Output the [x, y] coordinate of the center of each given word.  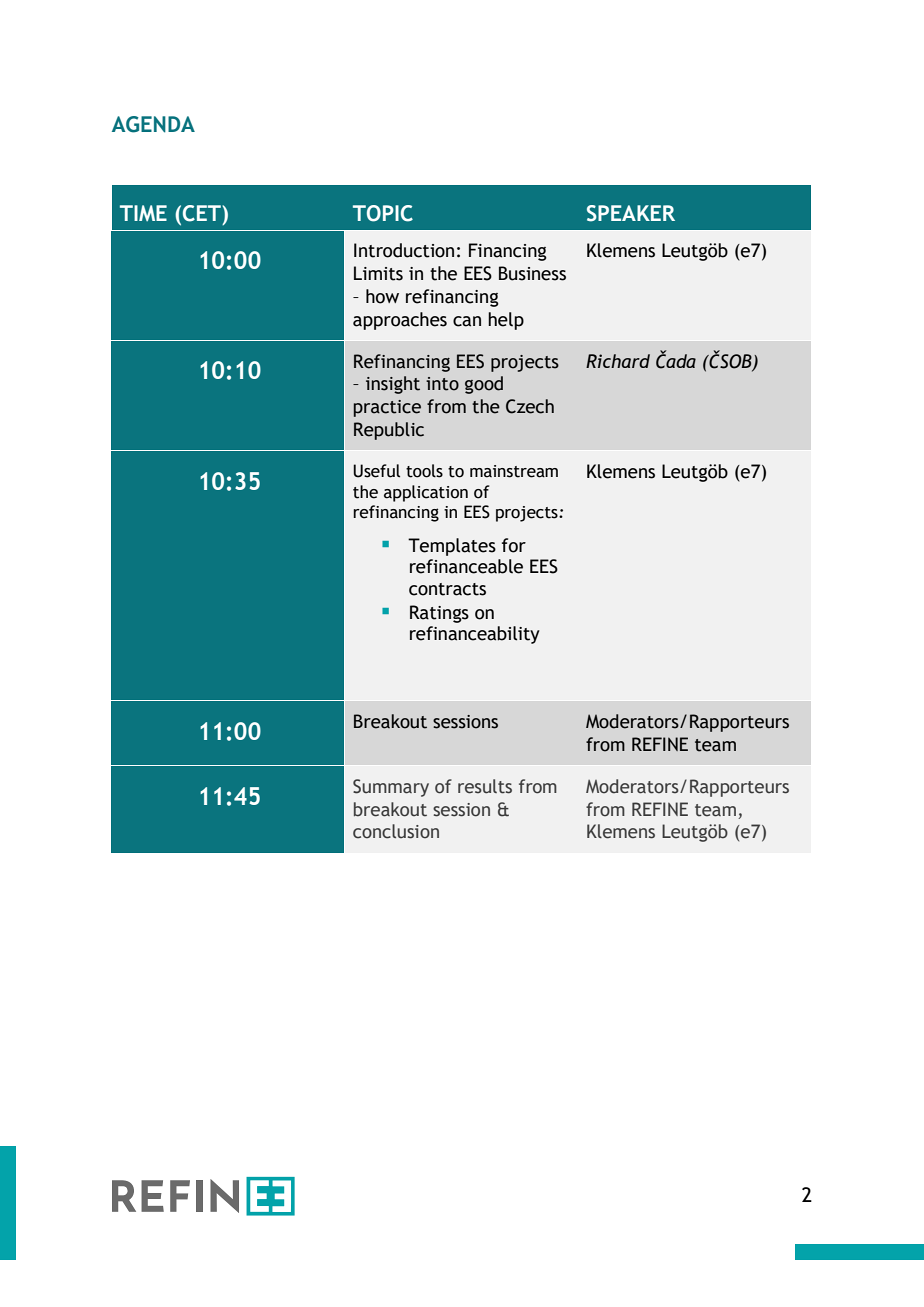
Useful [376, 471]
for [514, 545]
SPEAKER [631, 213]
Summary [391, 788]
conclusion [396, 831]
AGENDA [153, 124]
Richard [618, 361]
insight [393, 385]
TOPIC [383, 213]
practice [387, 408]
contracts [447, 589]
